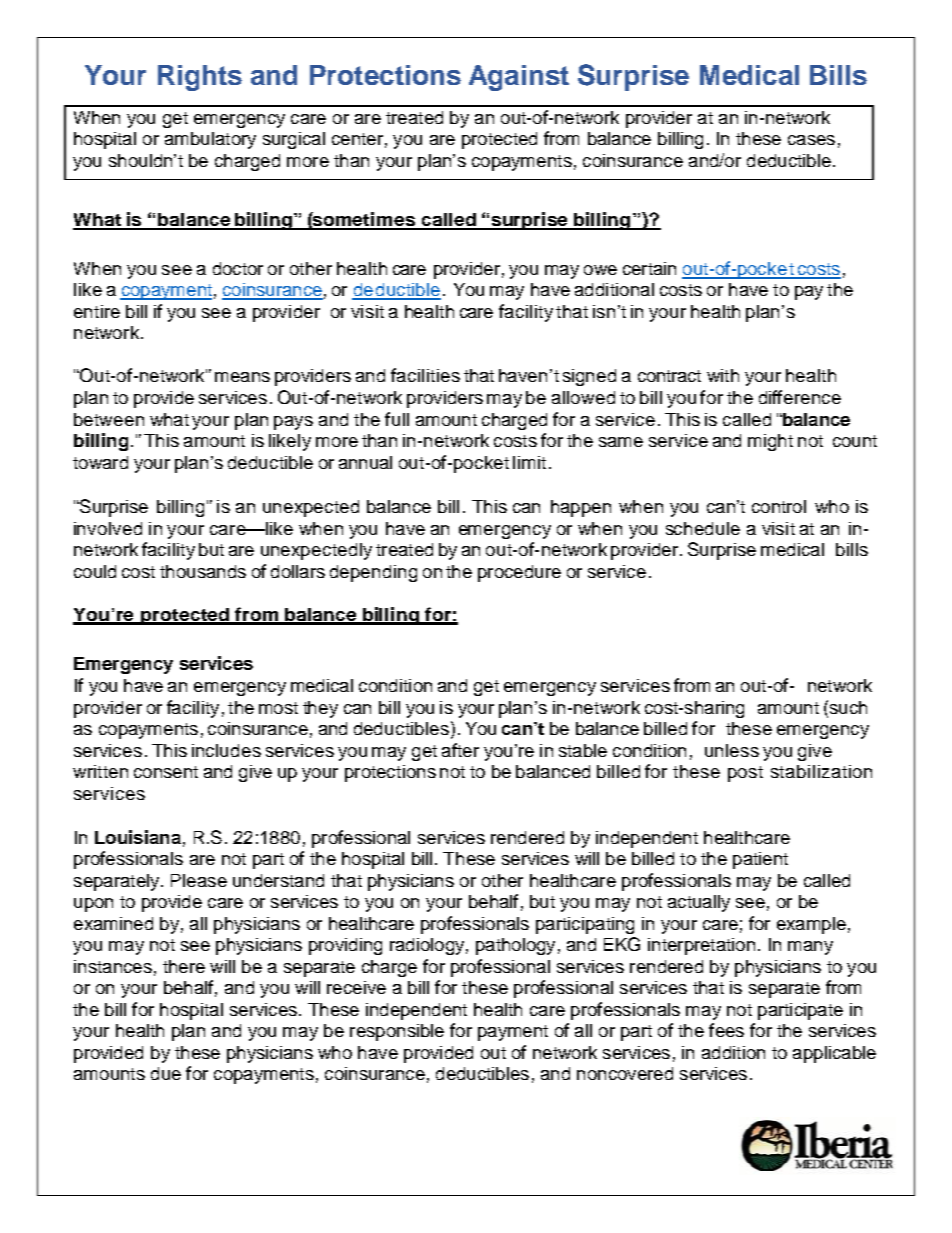 This page has height=1233, width=952. I want to click on thousands, so click(203, 571).
